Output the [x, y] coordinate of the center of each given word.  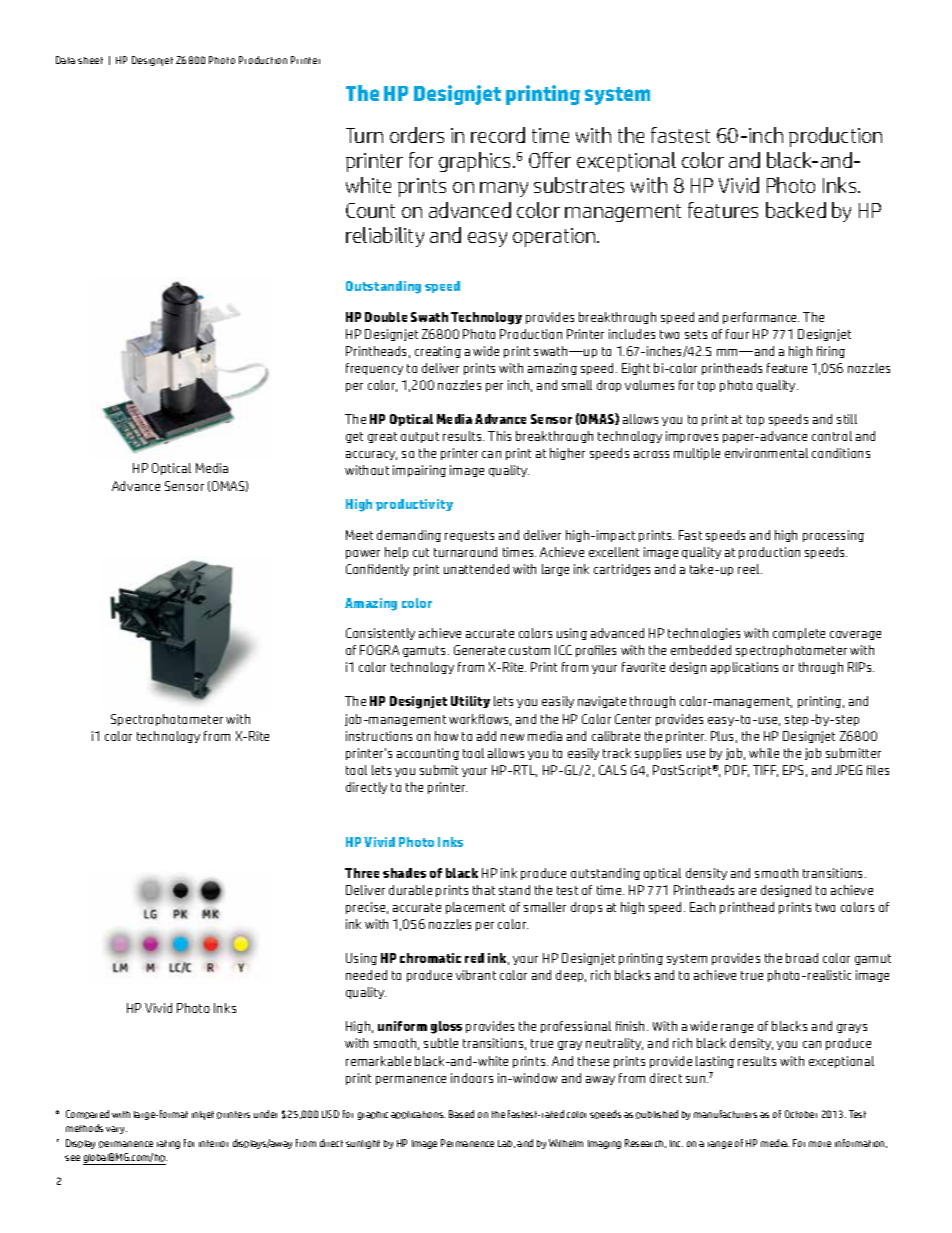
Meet [359, 535]
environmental [766, 453]
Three [362, 873]
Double [386, 317]
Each [702, 907]
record [498, 135]
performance [761, 318]
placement [475, 908]
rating [168, 1144]
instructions [379, 736]
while [764, 753]
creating [438, 352]
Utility [470, 702]
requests [469, 536]
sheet [90, 60]
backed [796, 210]
